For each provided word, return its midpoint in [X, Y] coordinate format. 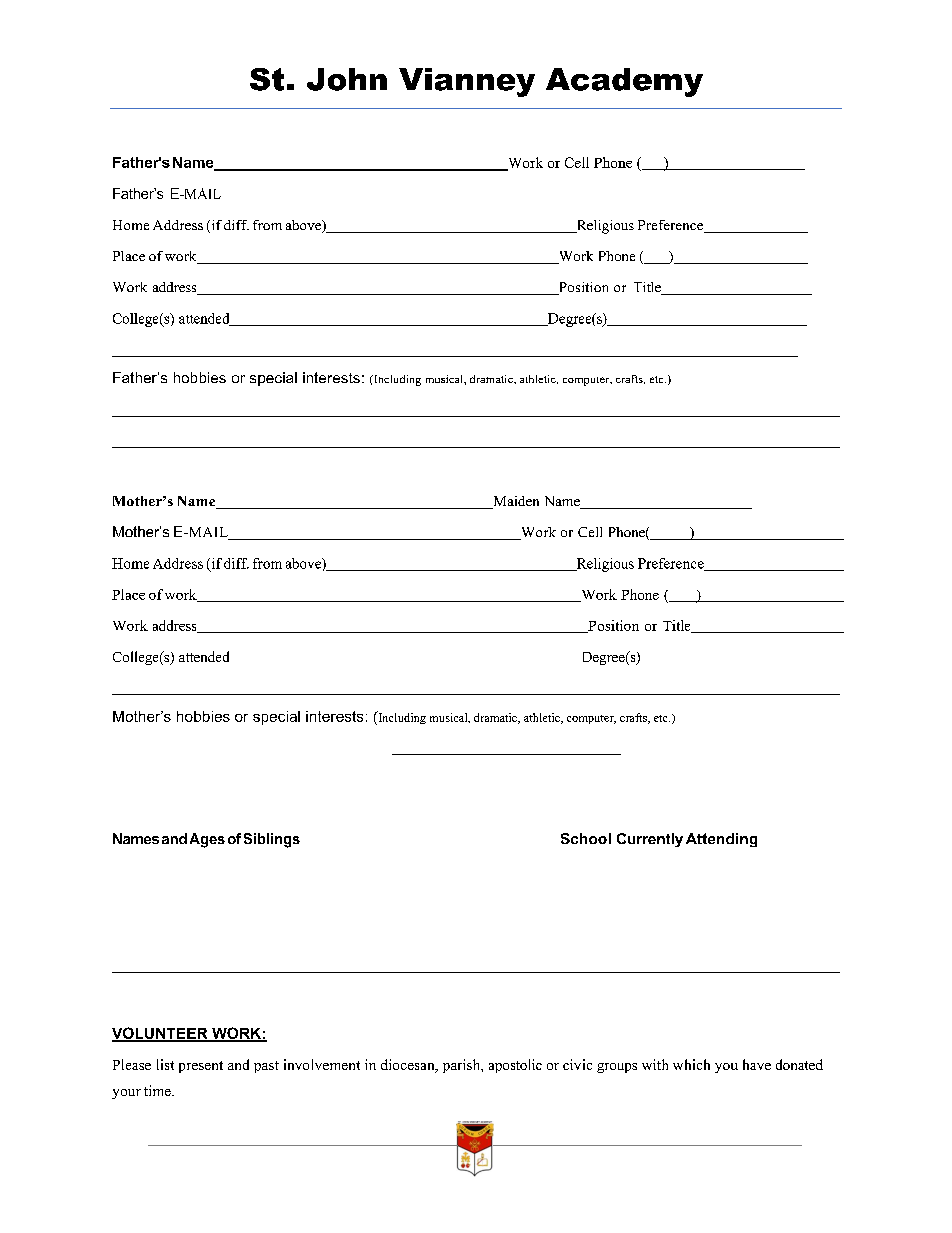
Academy [624, 82]
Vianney [467, 82]
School [586, 838]
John [347, 79]
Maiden [515, 502]
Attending [721, 840]
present [201, 1067]
